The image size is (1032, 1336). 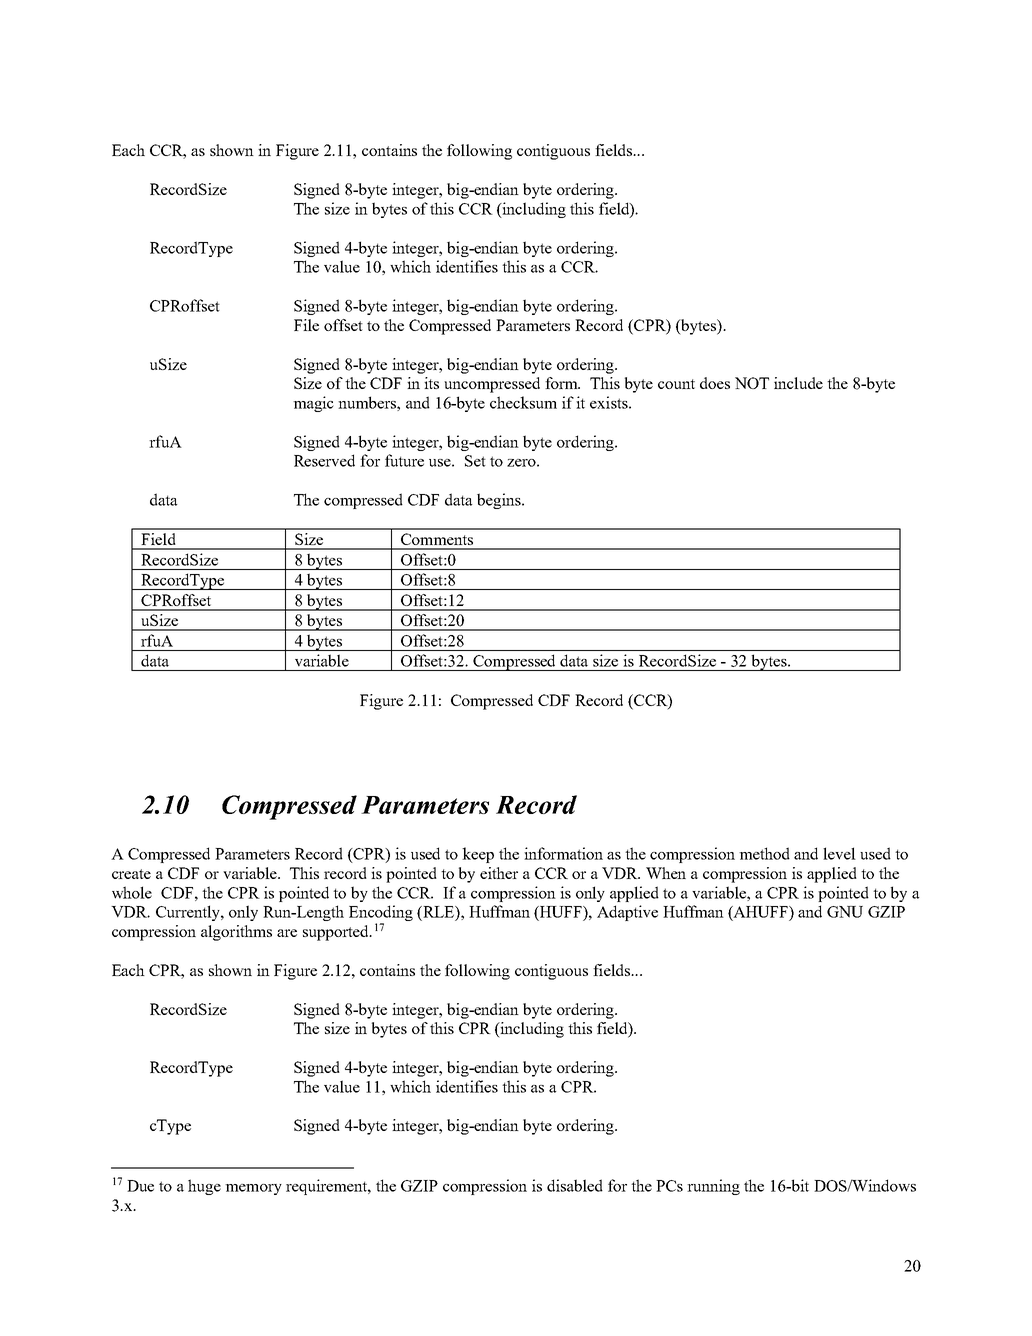 What do you see at coordinates (236, 933) in the document?
I see `algorithms` at bounding box center [236, 933].
